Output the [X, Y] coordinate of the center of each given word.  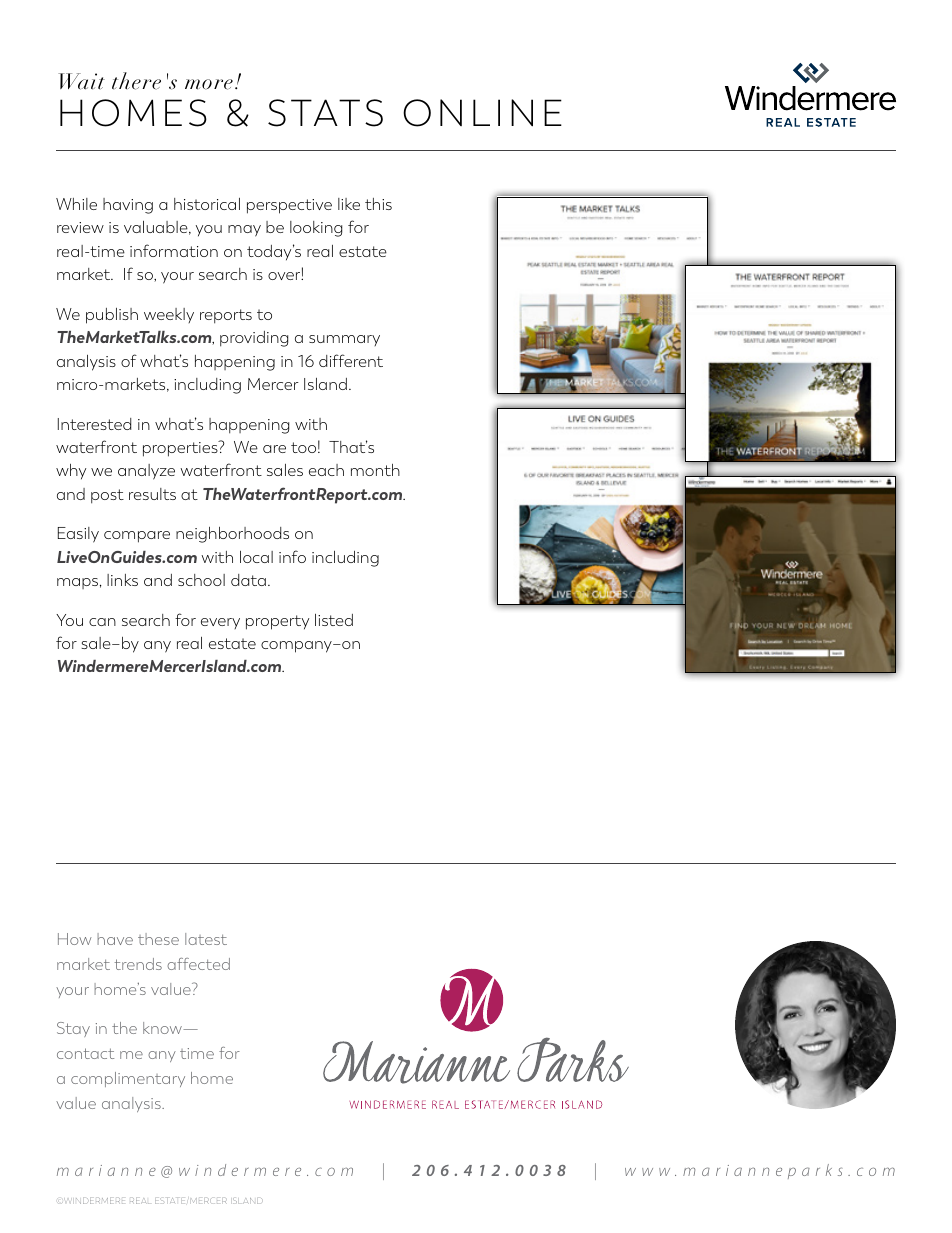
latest [206, 939]
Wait [81, 81]
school [201, 580]
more [209, 84]
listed [334, 620]
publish [112, 316]
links [122, 580]
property [277, 622]
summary [344, 340]
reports [226, 316]
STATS [325, 113]
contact [85, 1053]
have [115, 939]
